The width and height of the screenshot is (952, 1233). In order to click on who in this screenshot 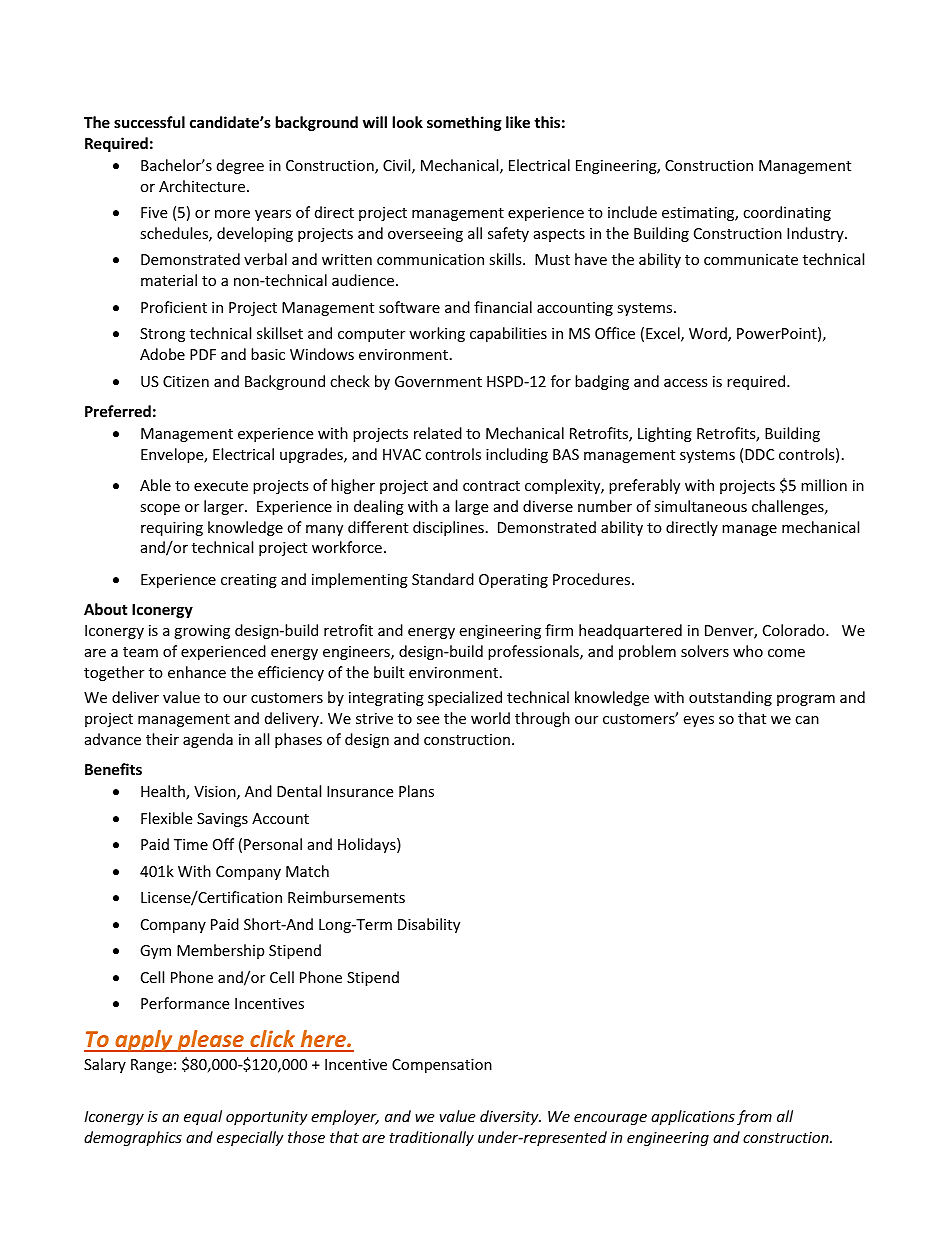, I will do `click(748, 651)`.
